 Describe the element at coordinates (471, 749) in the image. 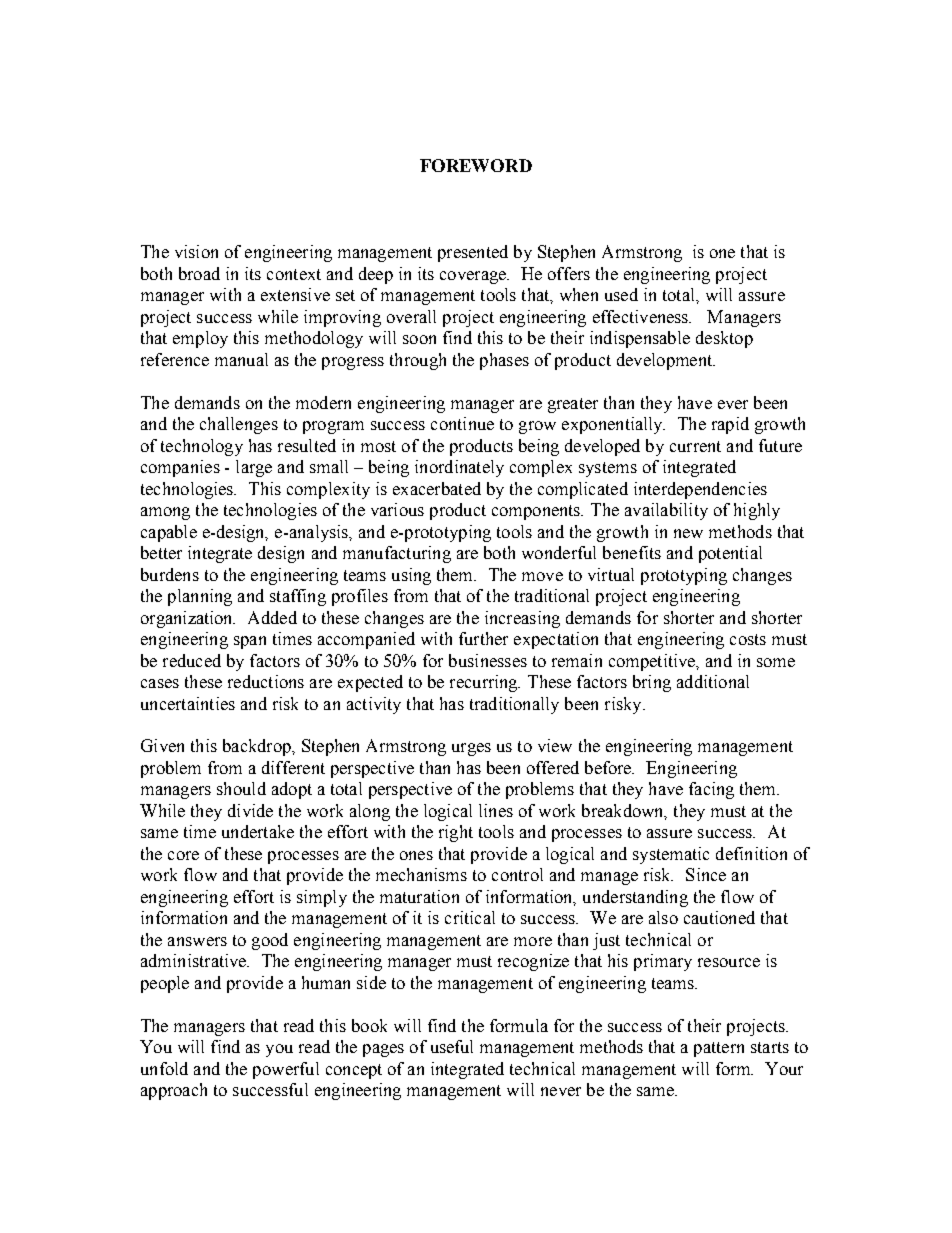

I see `urges` at that location.
